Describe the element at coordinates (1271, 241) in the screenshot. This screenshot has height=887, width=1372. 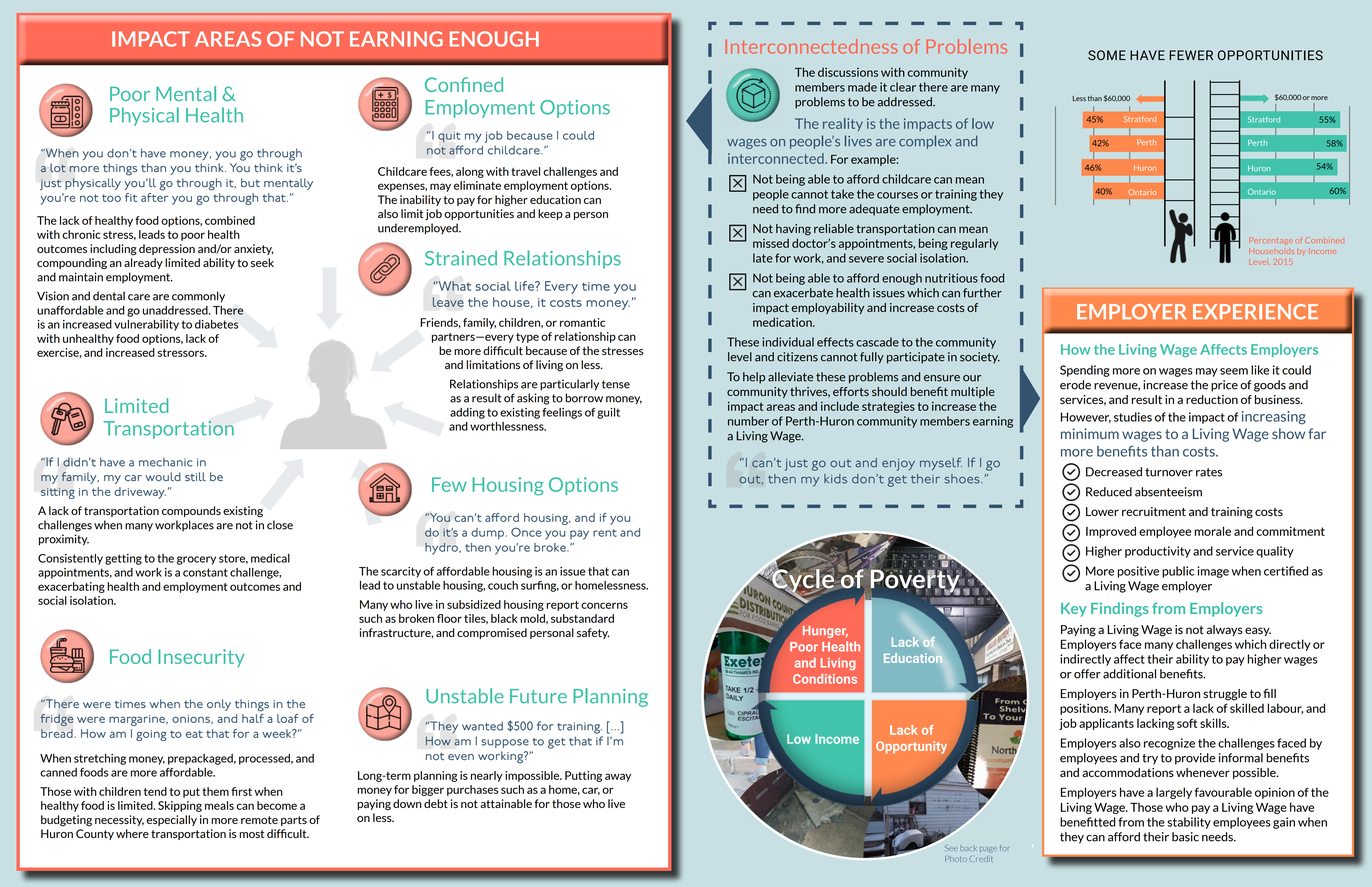
I see `Percentage` at that location.
